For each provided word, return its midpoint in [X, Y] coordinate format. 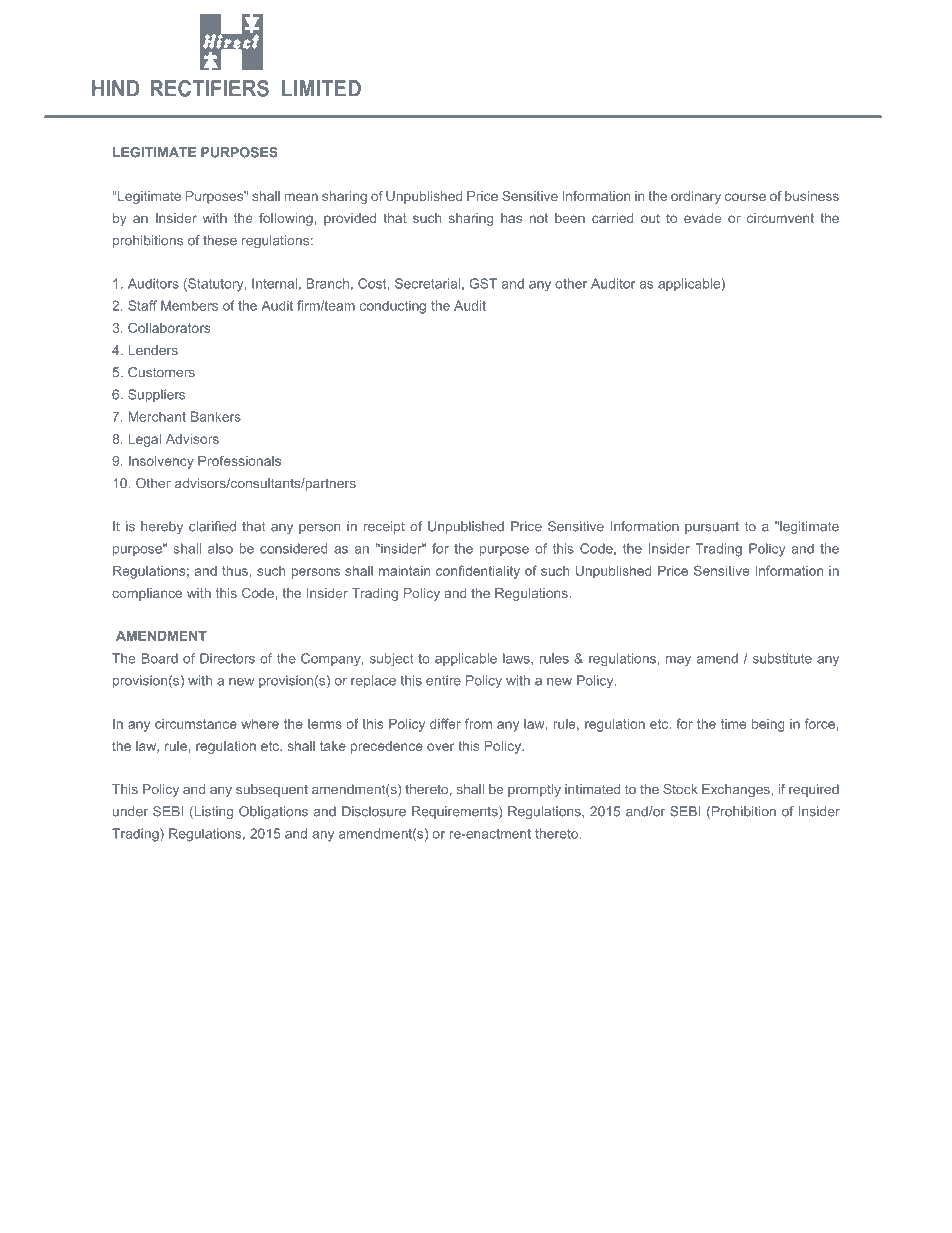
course [745, 197]
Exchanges [736, 790]
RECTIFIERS [209, 88]
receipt [384, 527]
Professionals [239, 460]
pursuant [712, 528]
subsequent [272, 790]
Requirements [456, 812]
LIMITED [321, 88]
